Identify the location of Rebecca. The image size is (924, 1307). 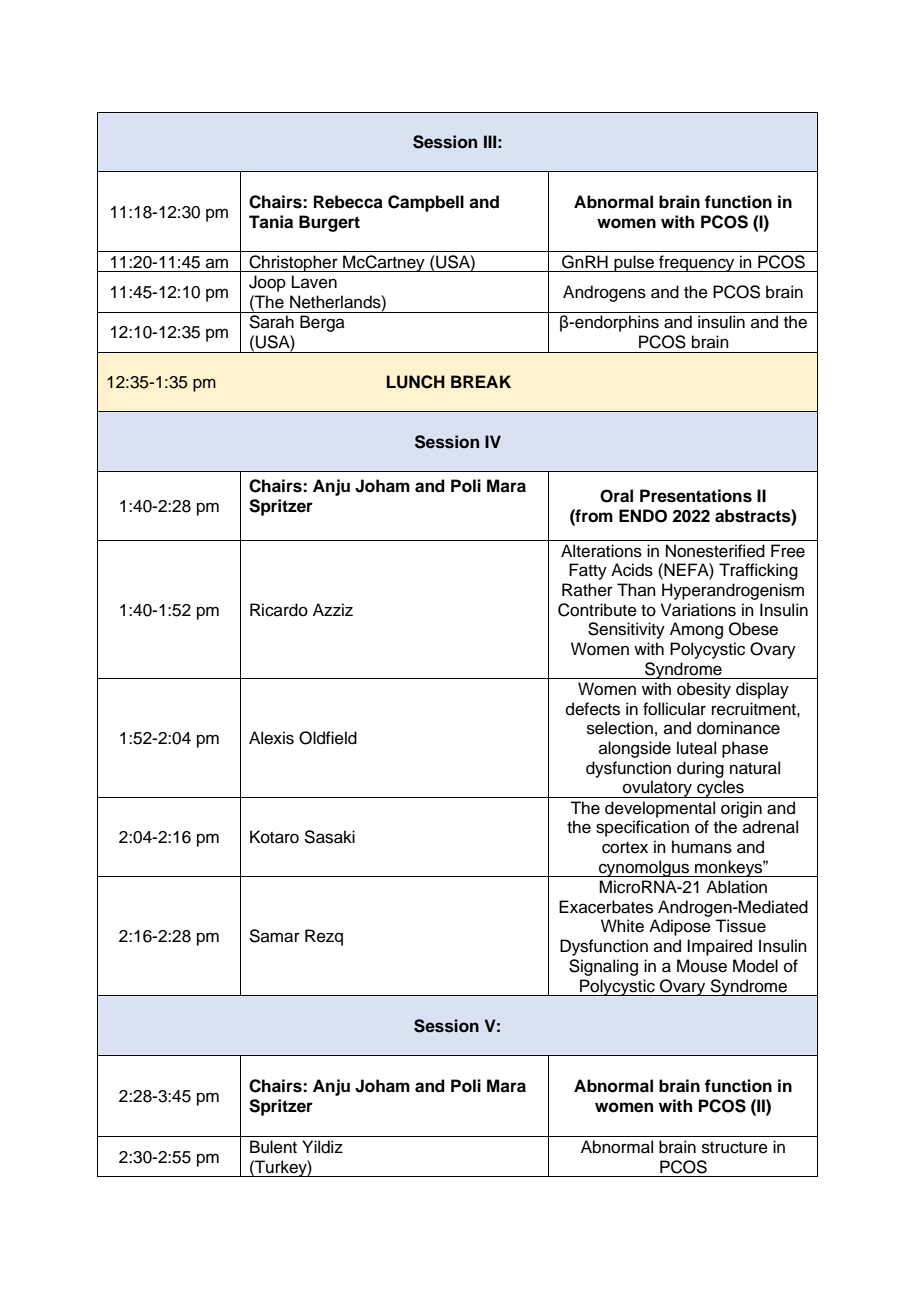
(348, 202).
